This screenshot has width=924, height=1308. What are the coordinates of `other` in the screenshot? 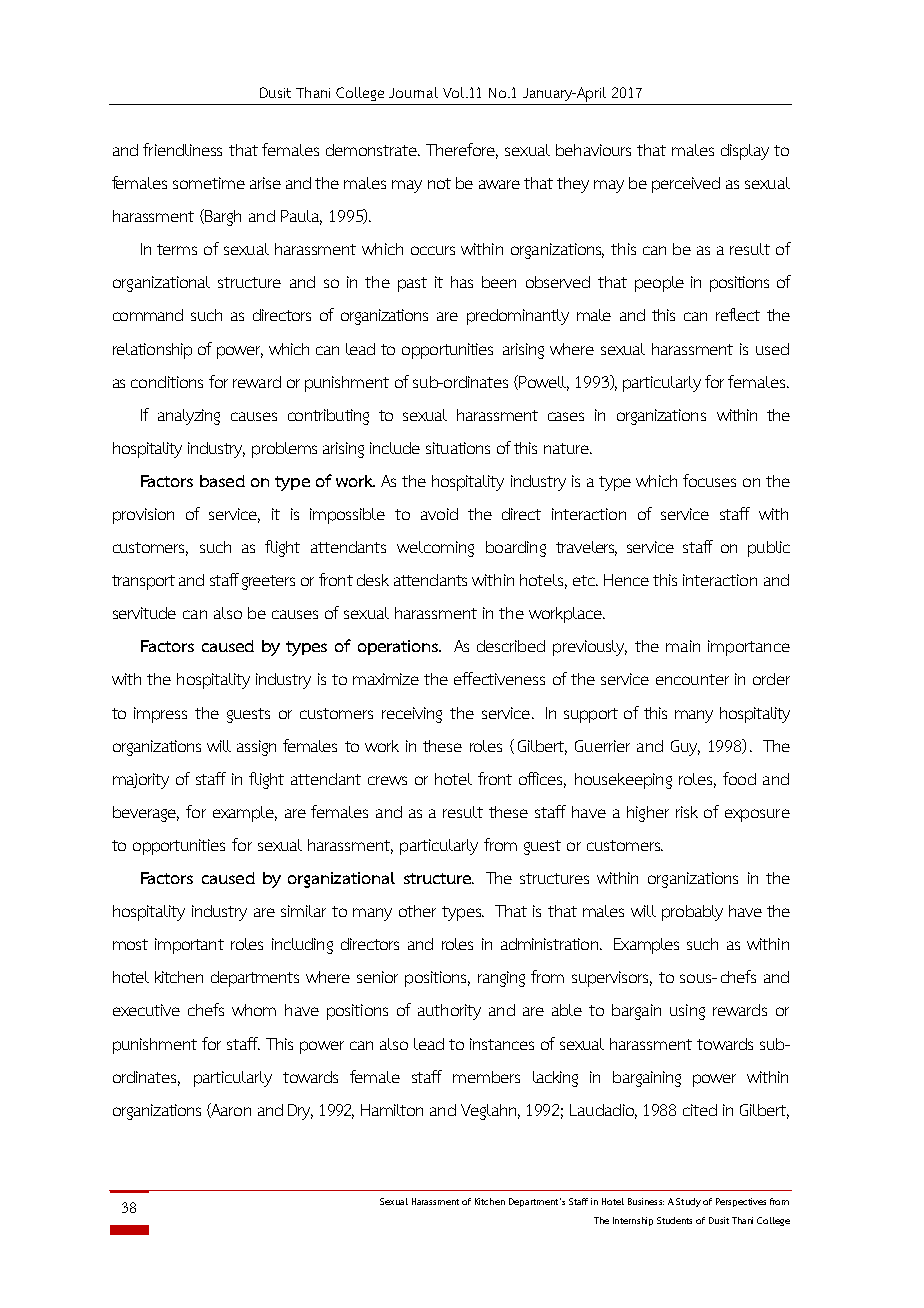 It's located at (417, 911).
